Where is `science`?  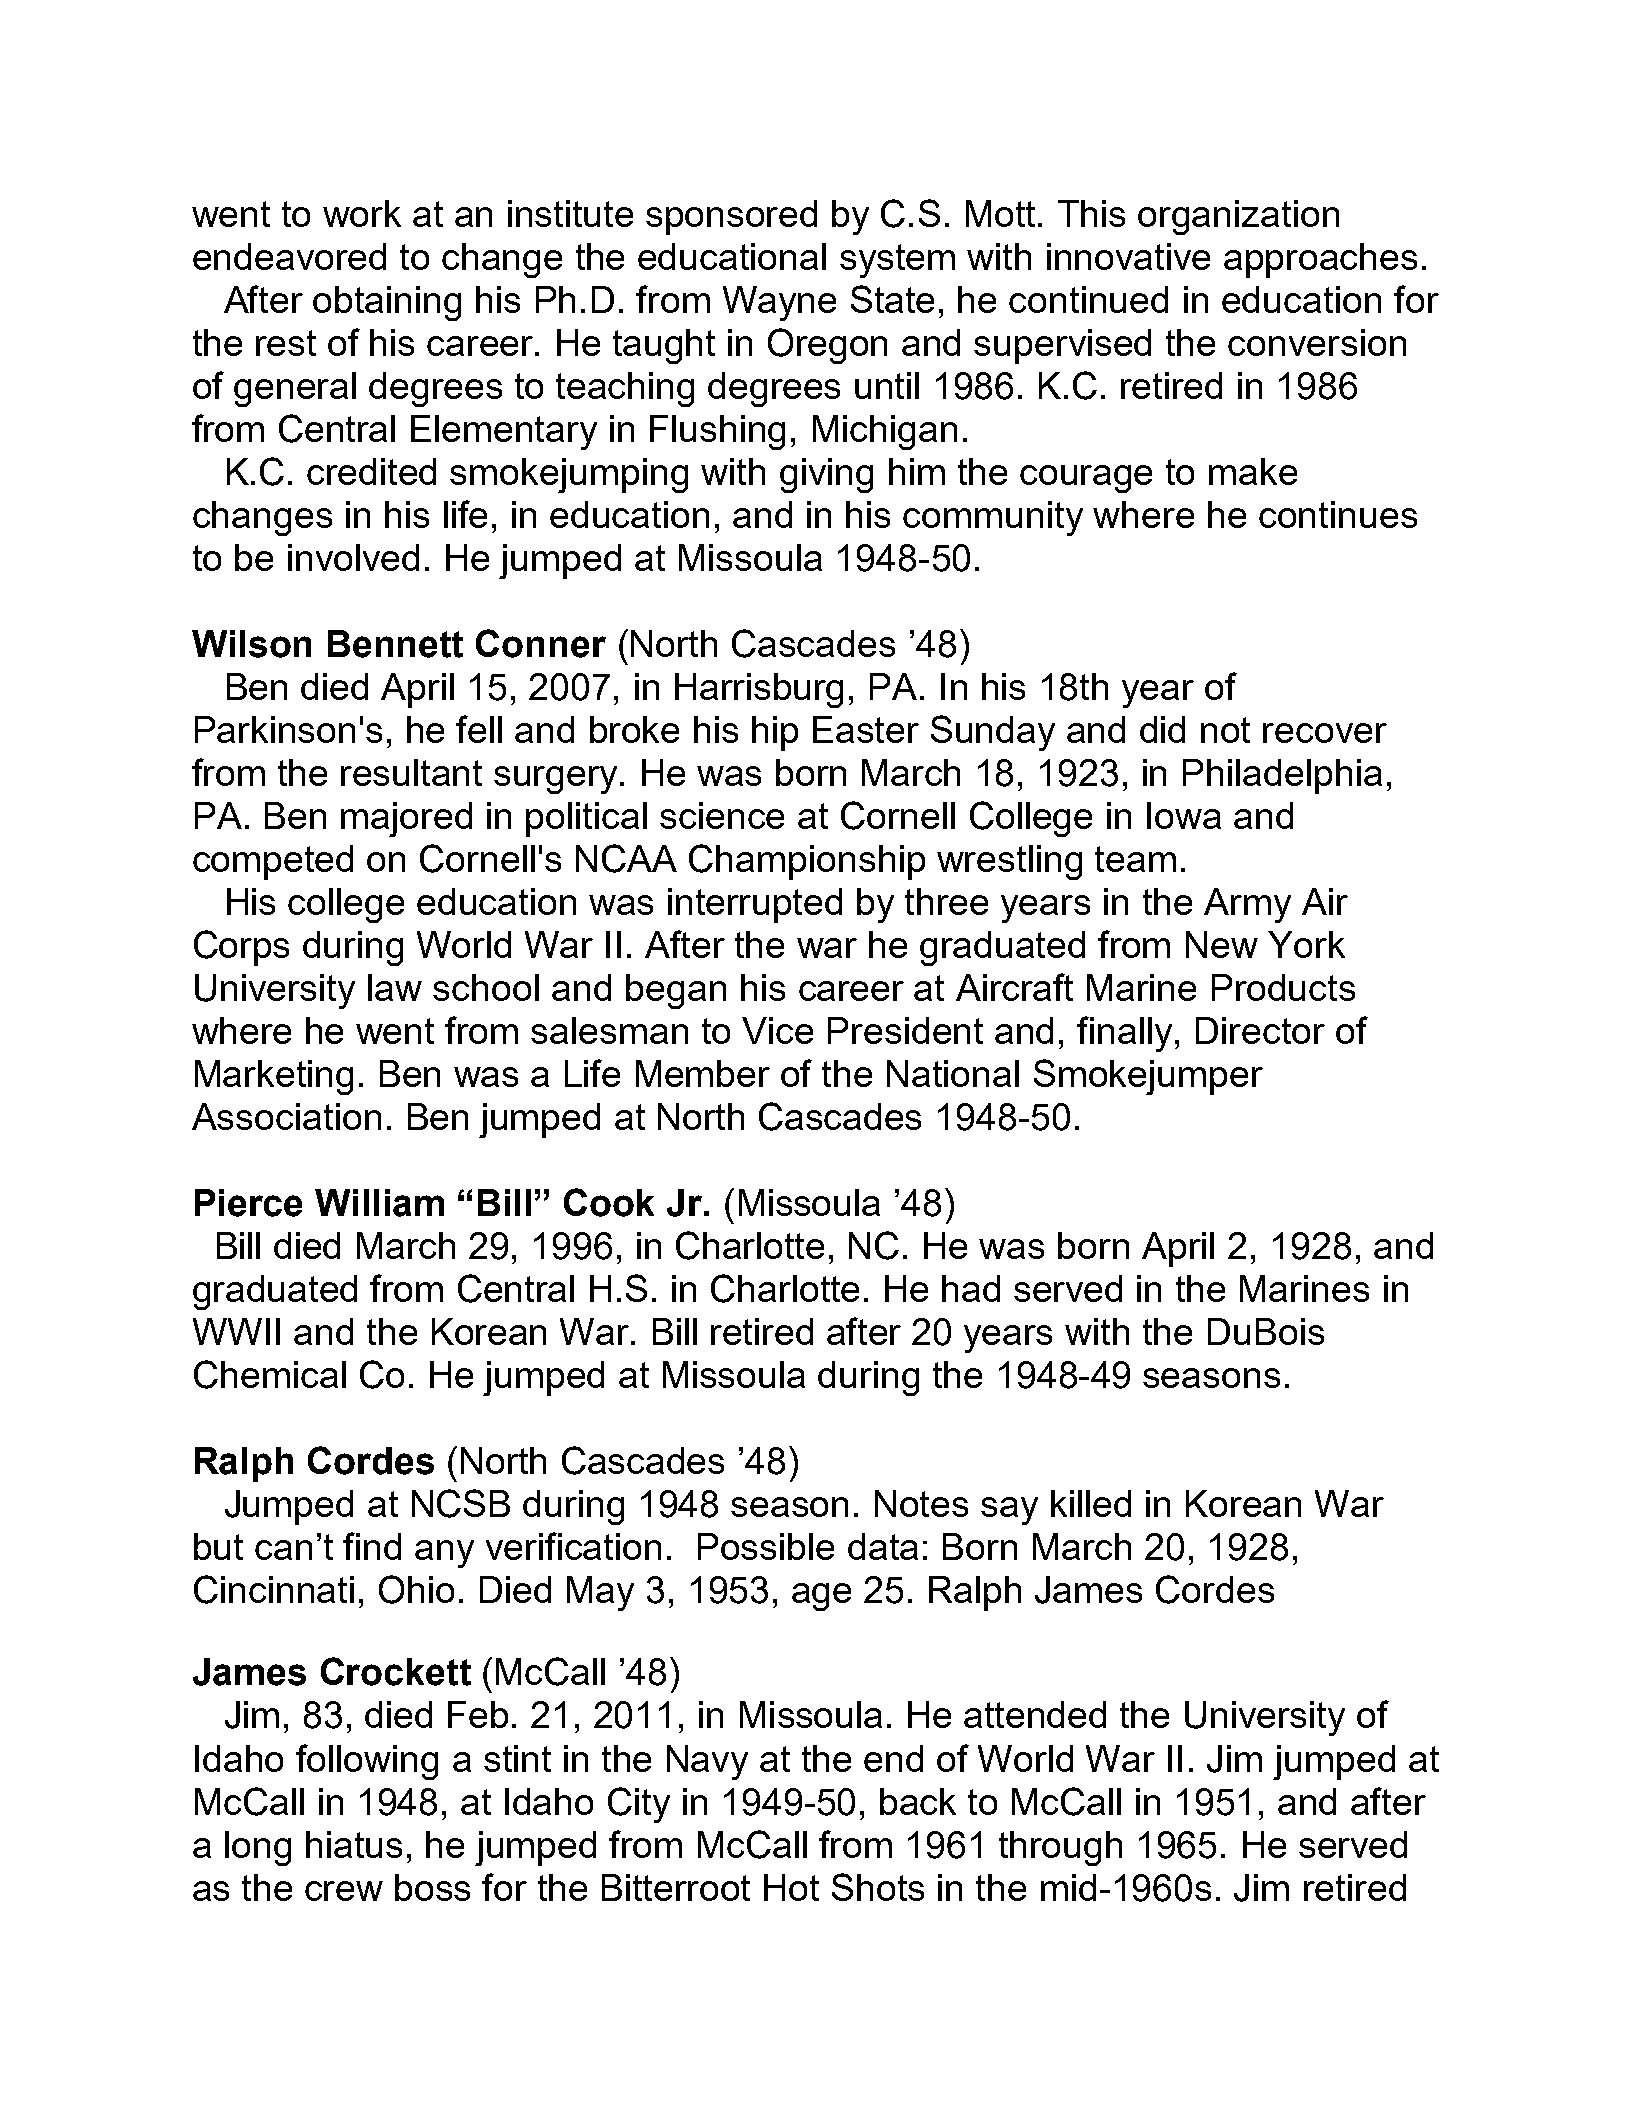
science is located at coordinates (722, 815).
